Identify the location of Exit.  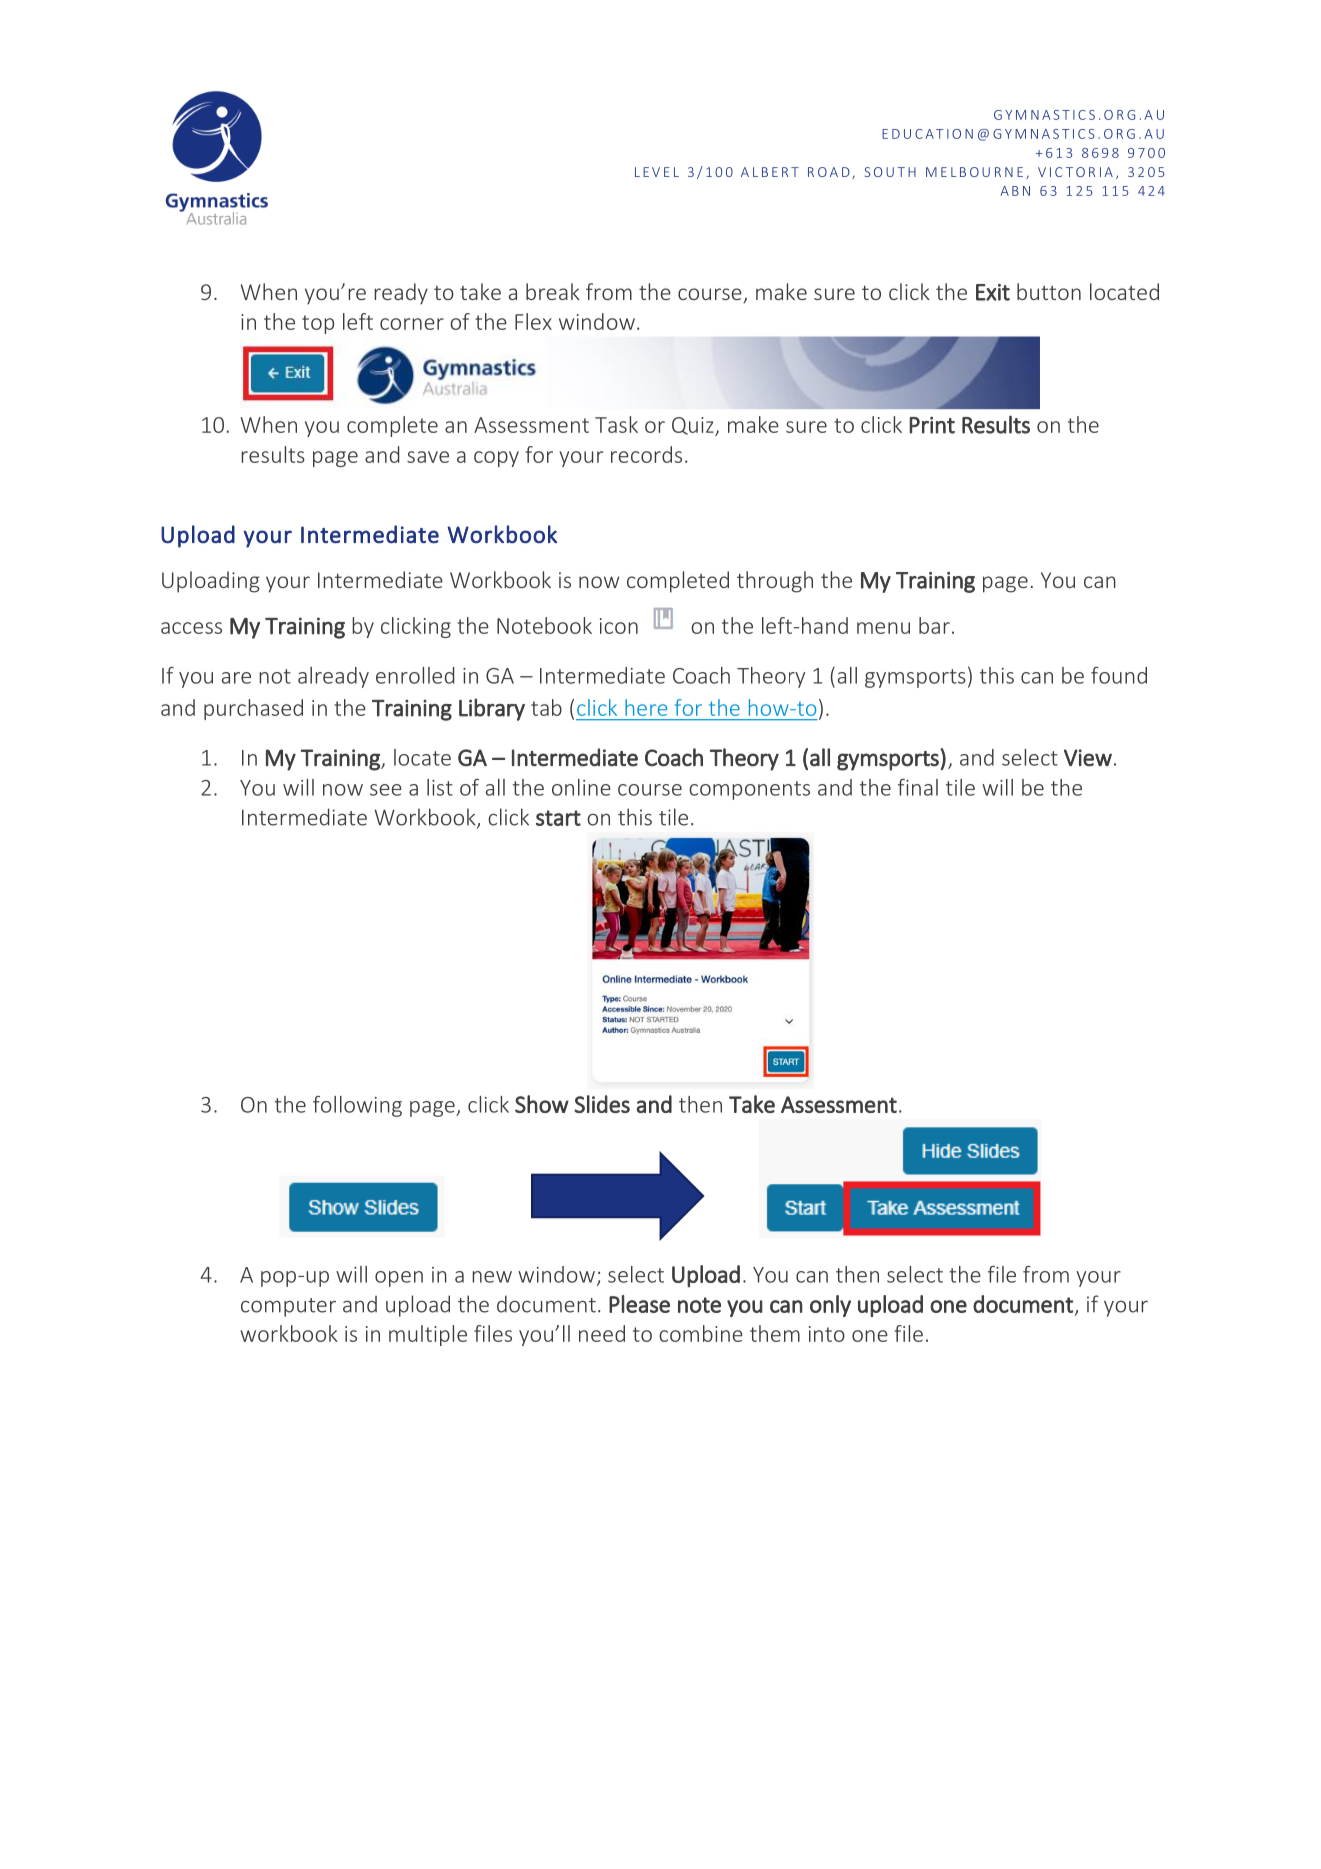
(993, 292).
